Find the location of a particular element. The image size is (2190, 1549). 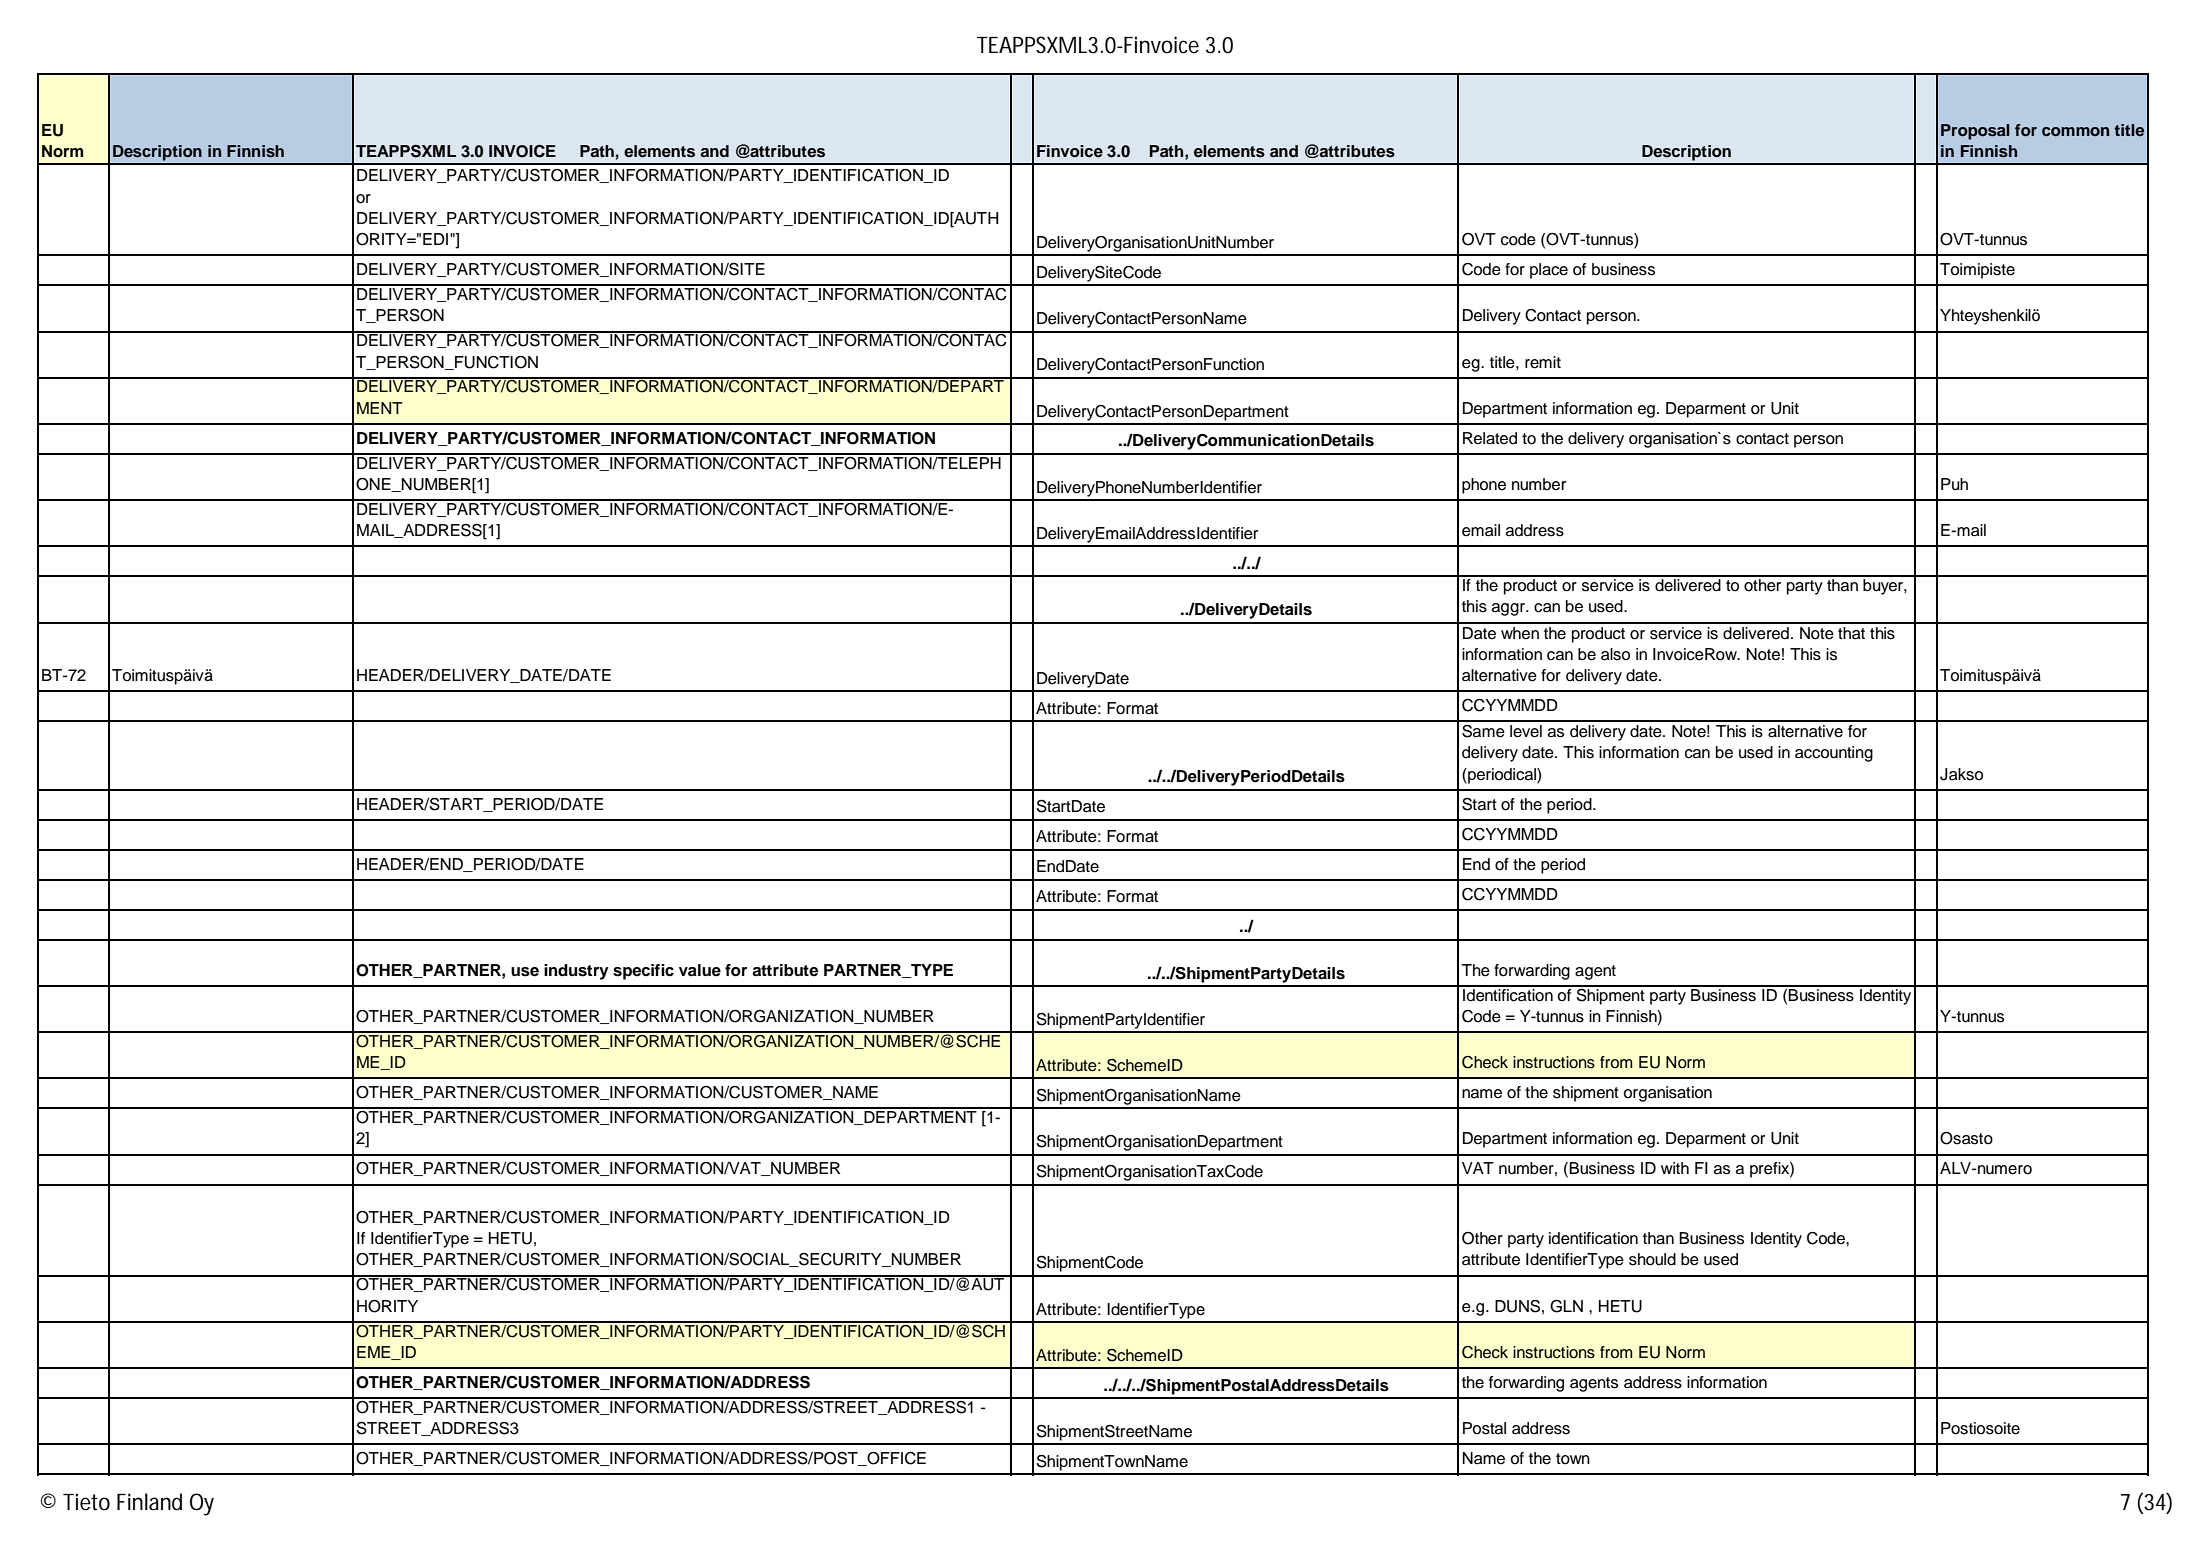

Finland is located at coordinates (149, 1502).
